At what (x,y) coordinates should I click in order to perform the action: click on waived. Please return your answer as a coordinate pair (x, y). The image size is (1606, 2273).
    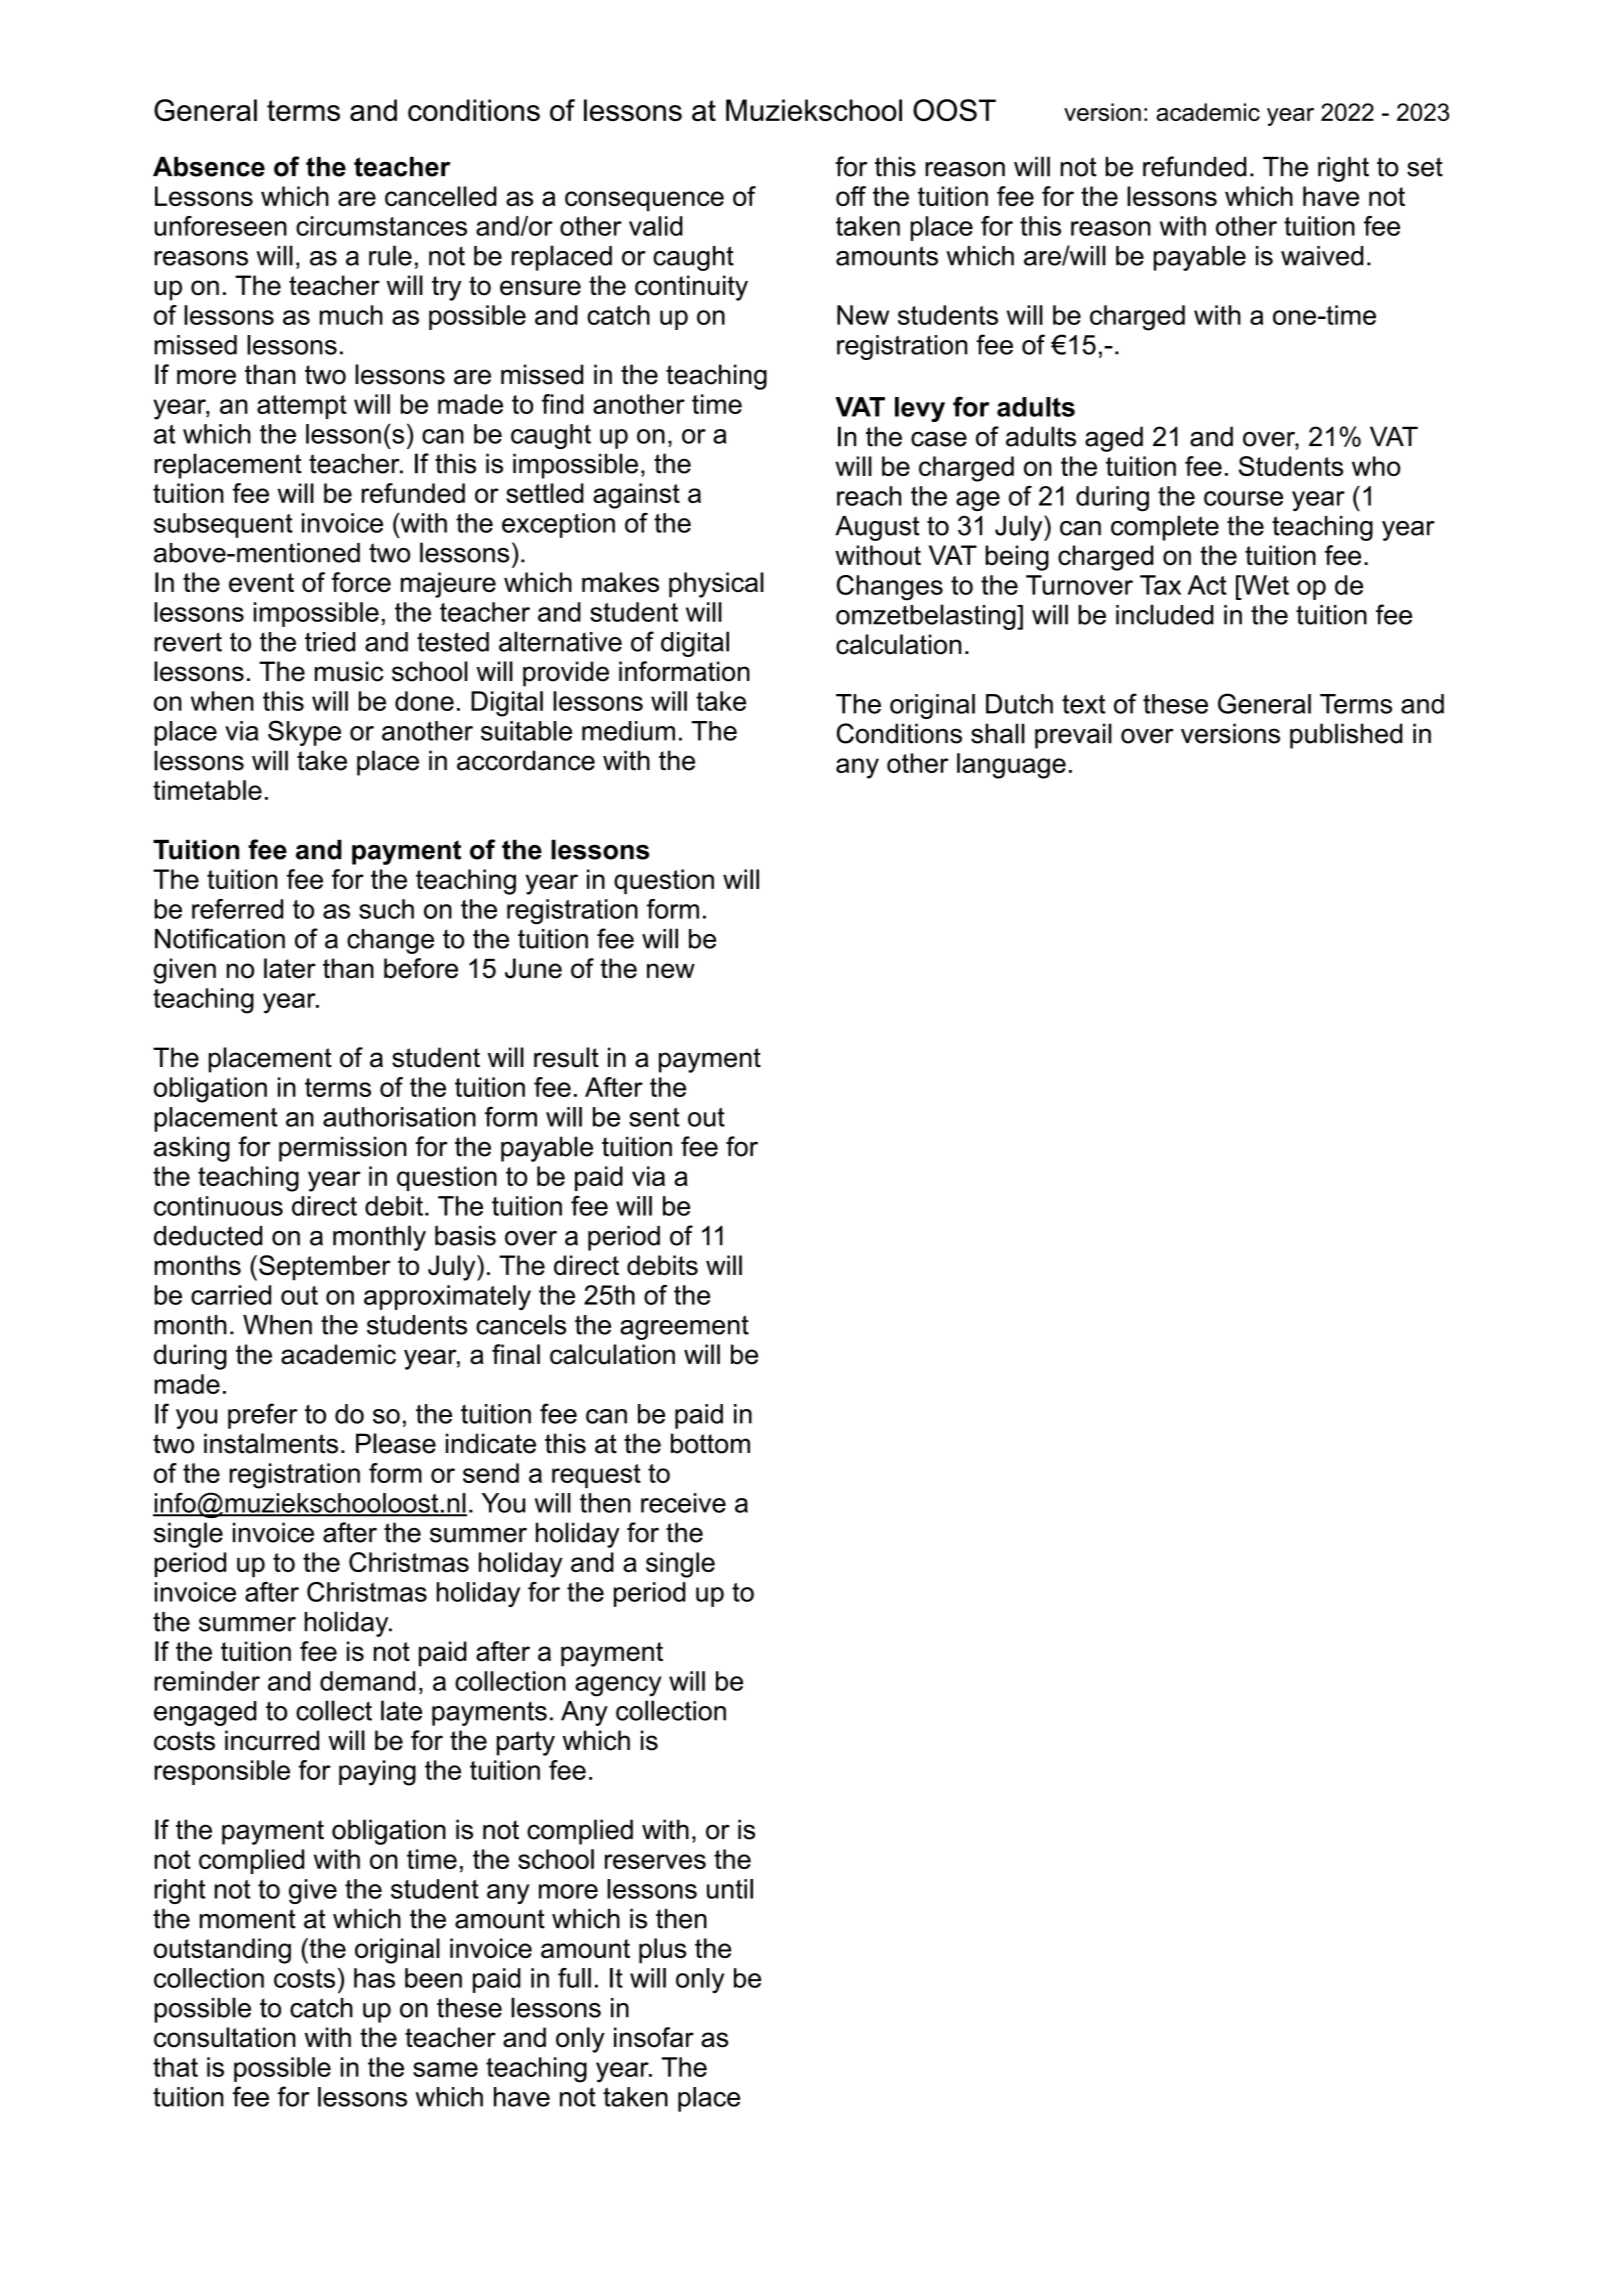
    Looking at the image, I should click on (1322, 256).
